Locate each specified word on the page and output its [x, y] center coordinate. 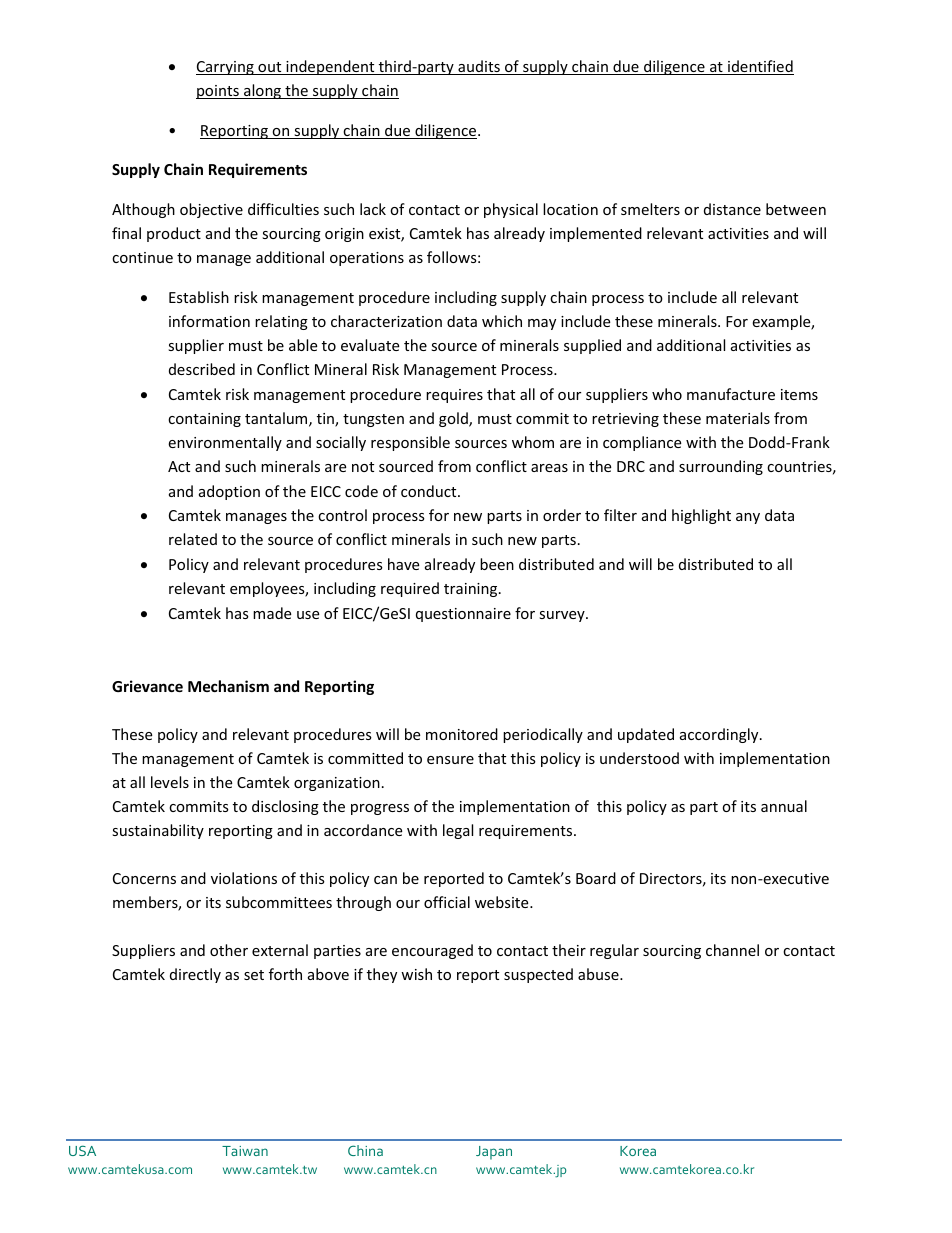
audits [479, 67]
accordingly [720, 735]
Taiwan [245, 1151]
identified [760, 67]
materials [738, 418]
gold [454, 419]
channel [732, 950]
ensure [450, 760]
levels [170, 782]
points [218, 92]
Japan [494, 1153]
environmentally [225, 443]
